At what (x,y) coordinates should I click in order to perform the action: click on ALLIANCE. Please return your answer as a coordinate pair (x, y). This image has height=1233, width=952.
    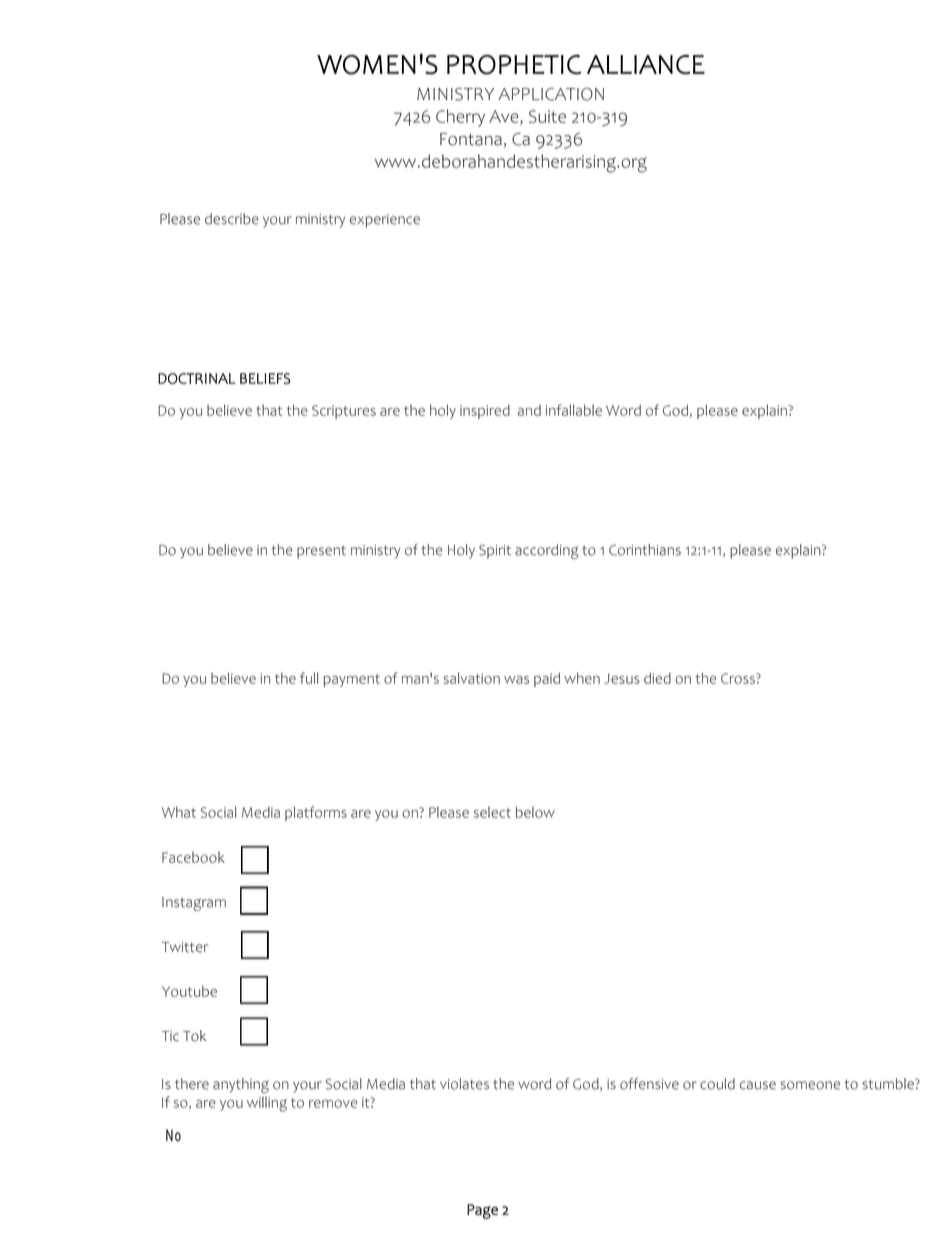
    Looking at the image, I should click on (646, 64).
